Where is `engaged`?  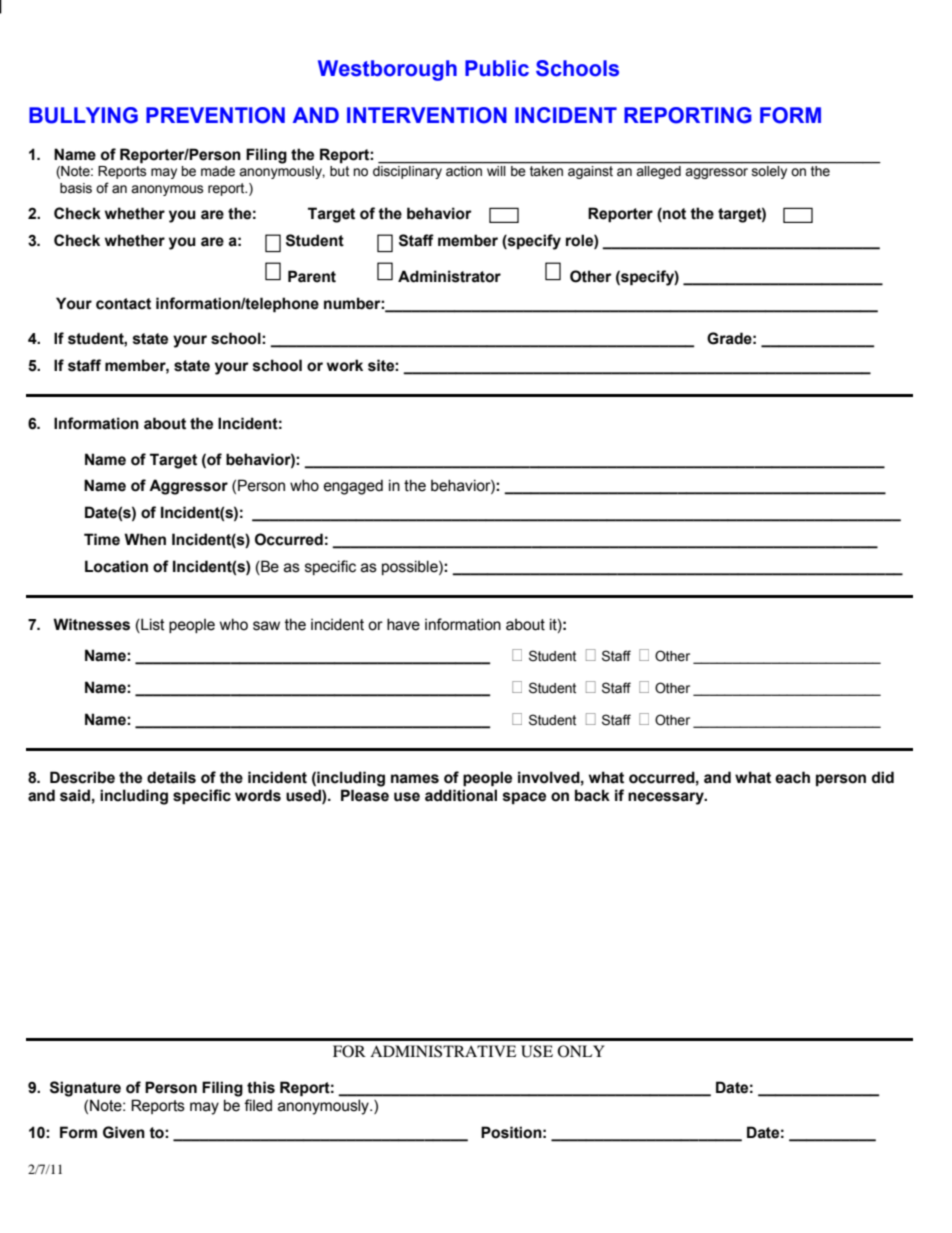
engaged is located at coordinates (353, 487).
